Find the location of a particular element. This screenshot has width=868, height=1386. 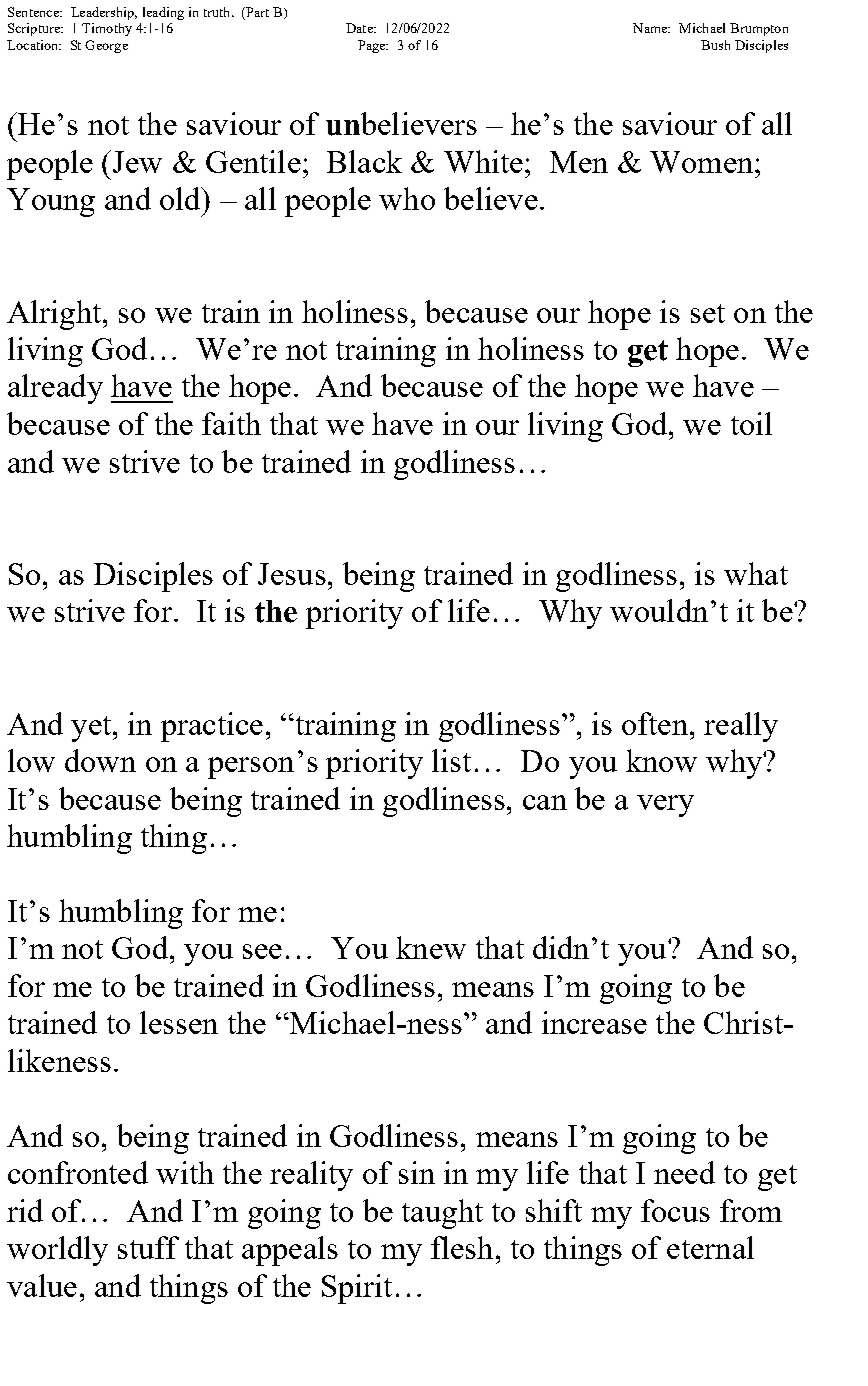

lessen is located at coordinates (179, 1022).
